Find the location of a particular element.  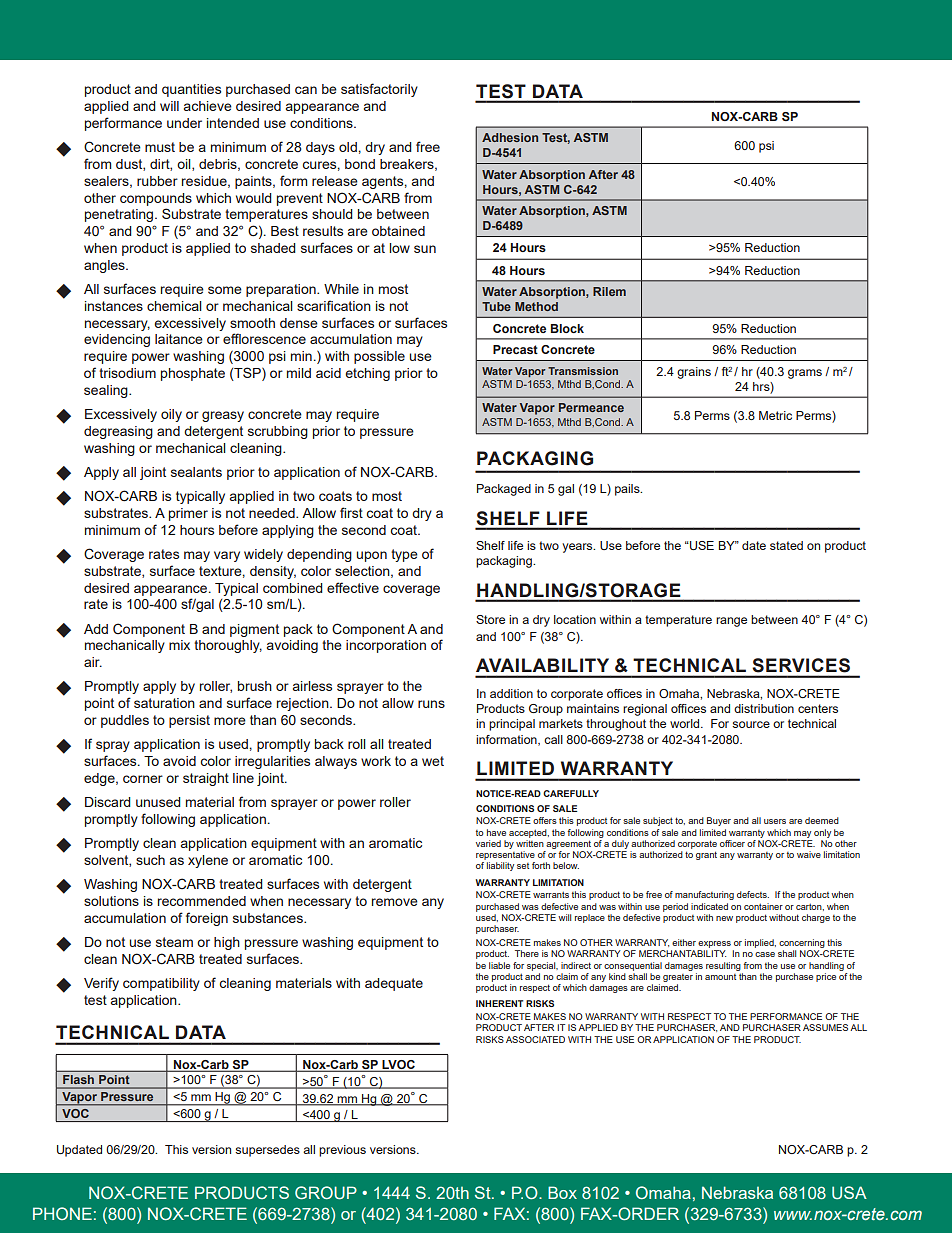

Method is located at coordinates (536, 306).
